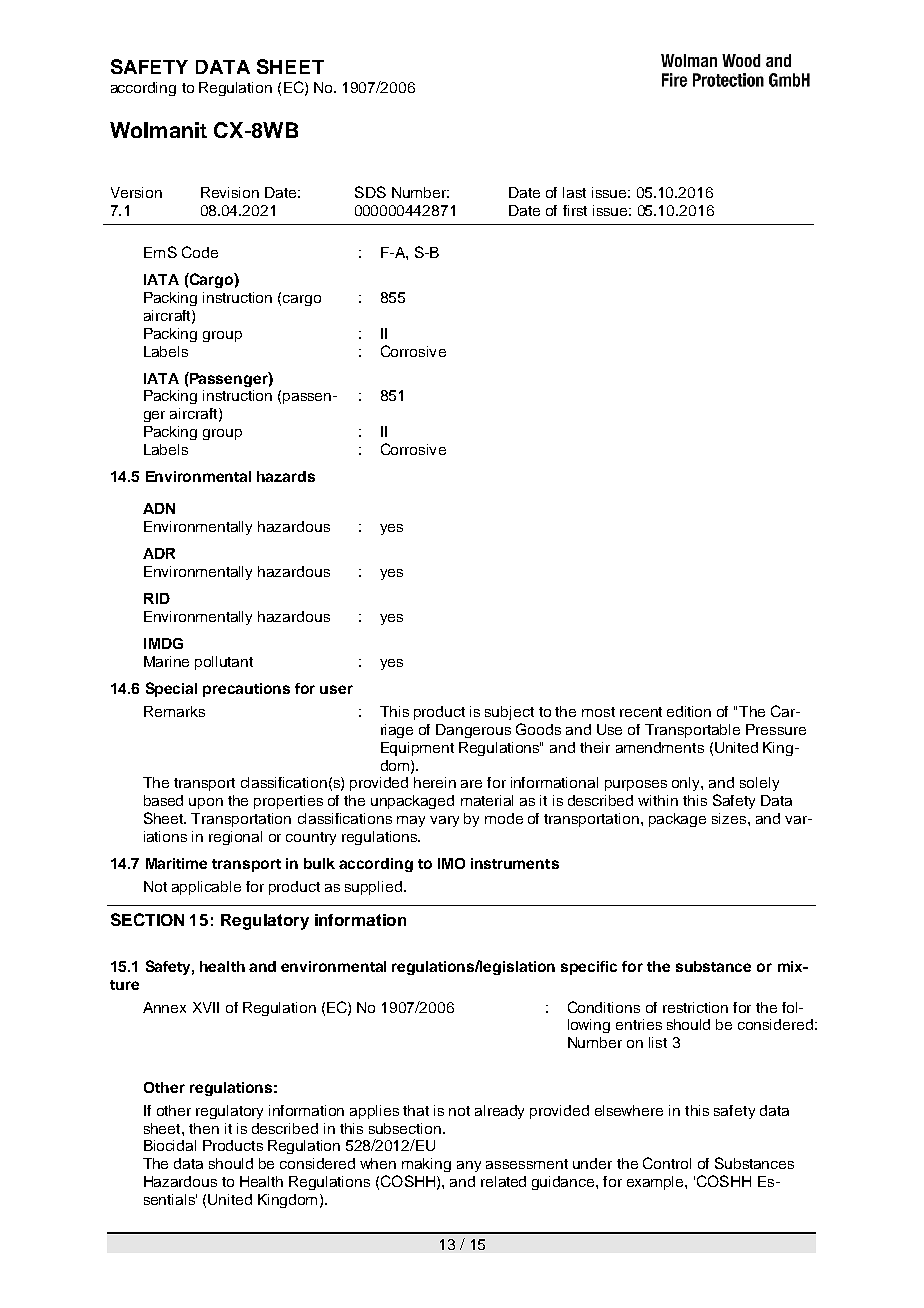 The height and width of the image is (1308, 924). Describe the element at coordinates (473, 731) in the image. I see `Dangerous` at that location.
